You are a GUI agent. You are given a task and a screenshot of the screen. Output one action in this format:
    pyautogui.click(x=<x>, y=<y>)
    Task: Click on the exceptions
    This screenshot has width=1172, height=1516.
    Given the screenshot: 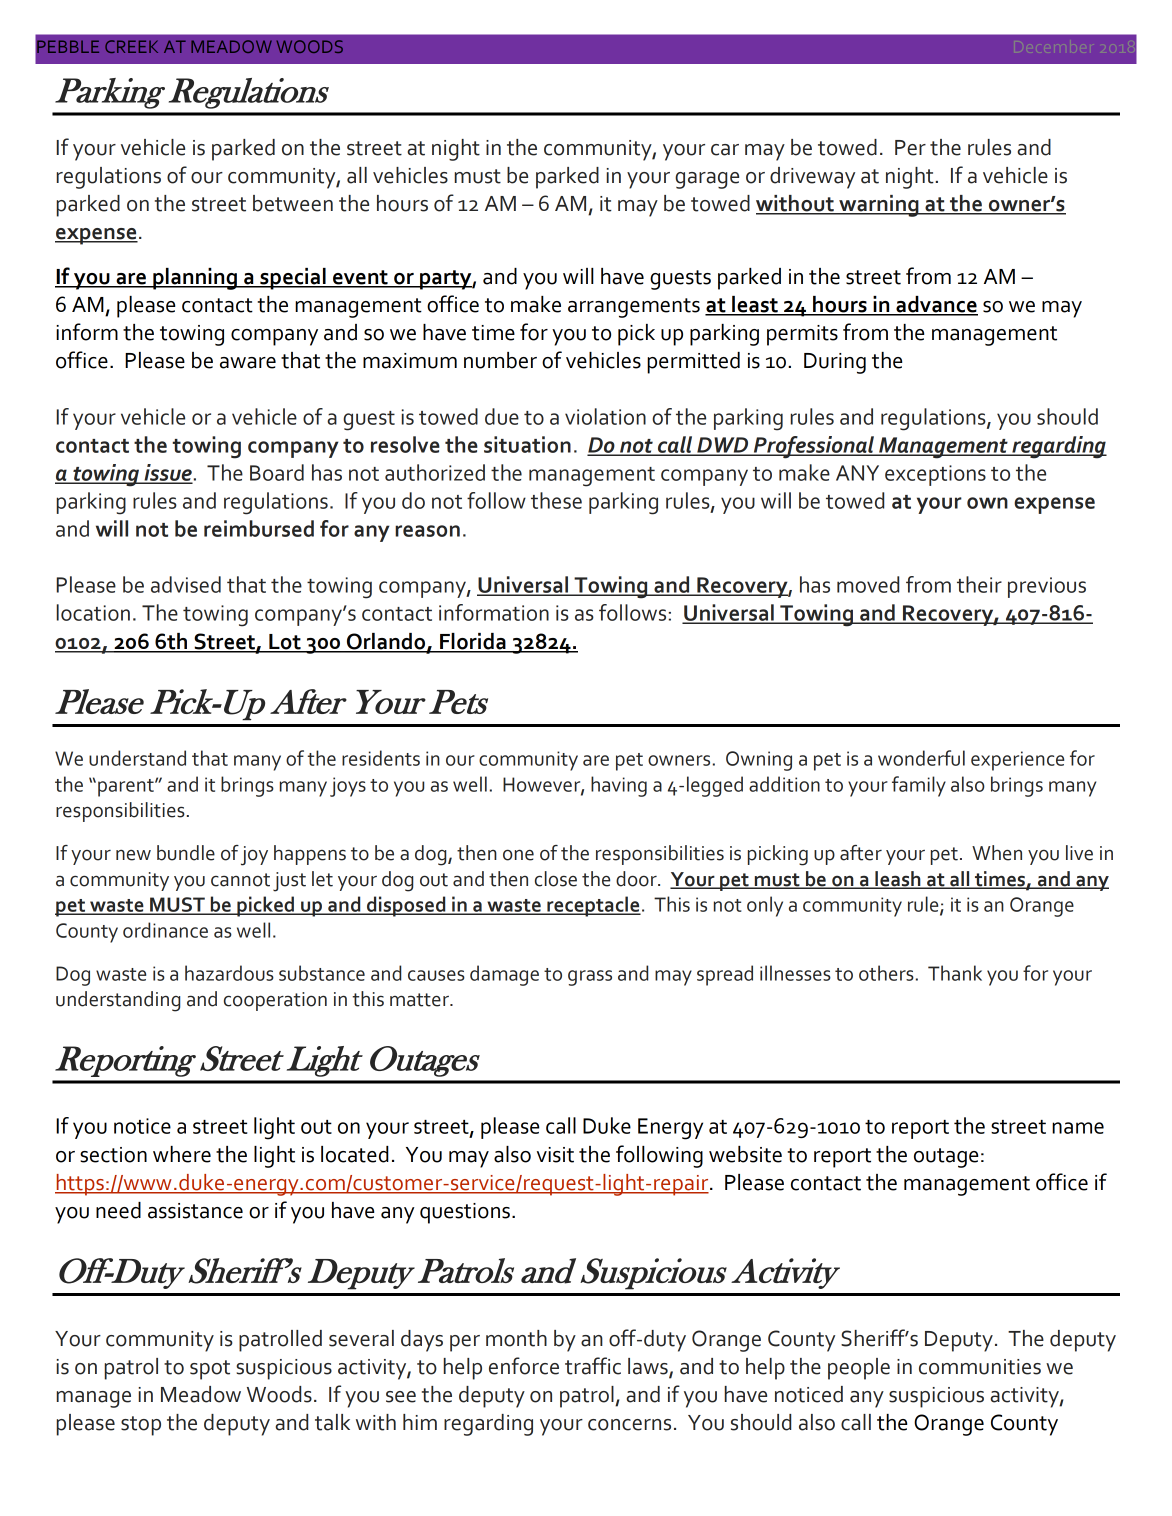 What is the action you would take?
    pyautogui.click(x=935, y=475)
